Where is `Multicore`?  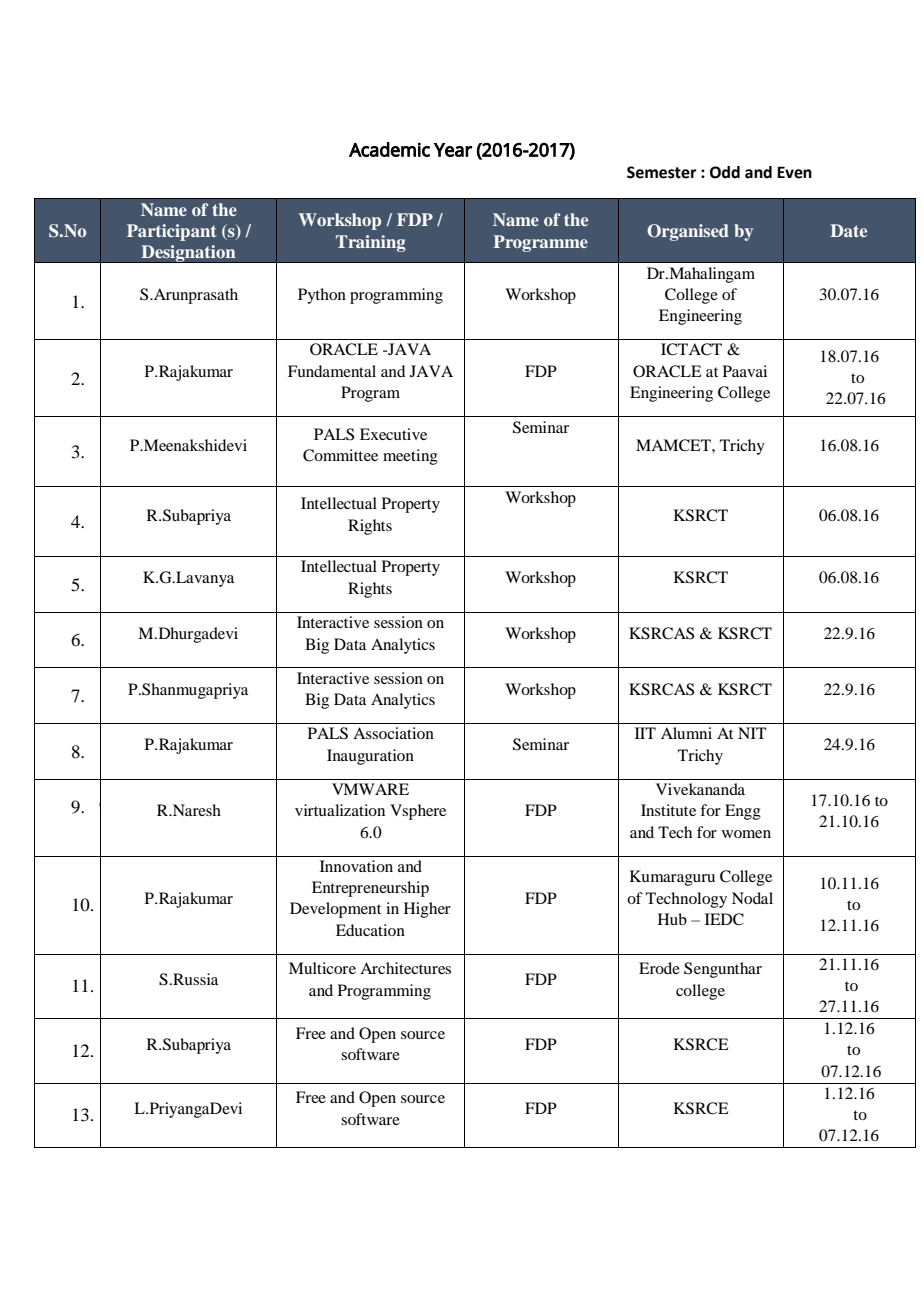 Multicore is located at coordinates (322, 968).
